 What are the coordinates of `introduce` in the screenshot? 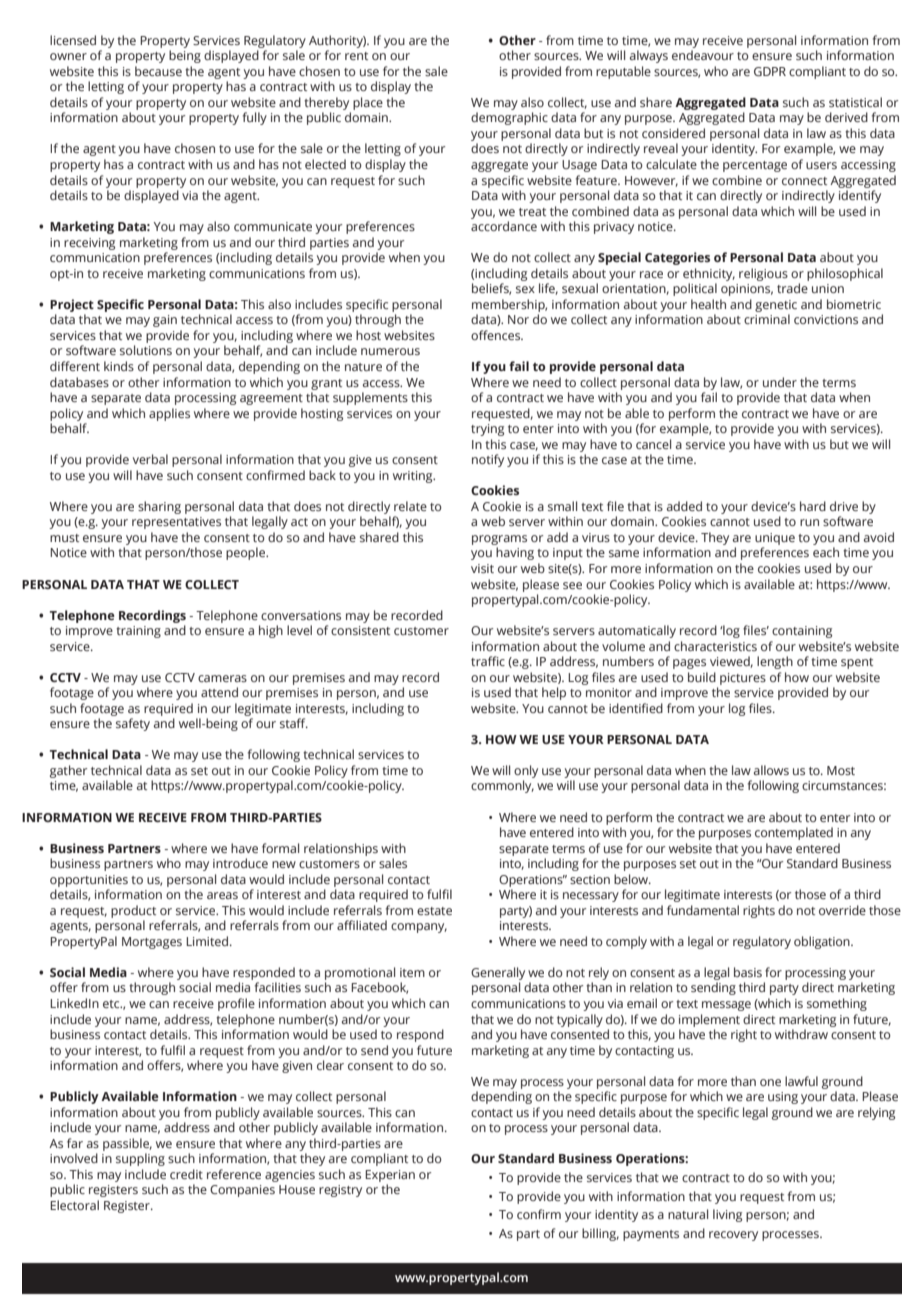 It's located at (240, 863).
